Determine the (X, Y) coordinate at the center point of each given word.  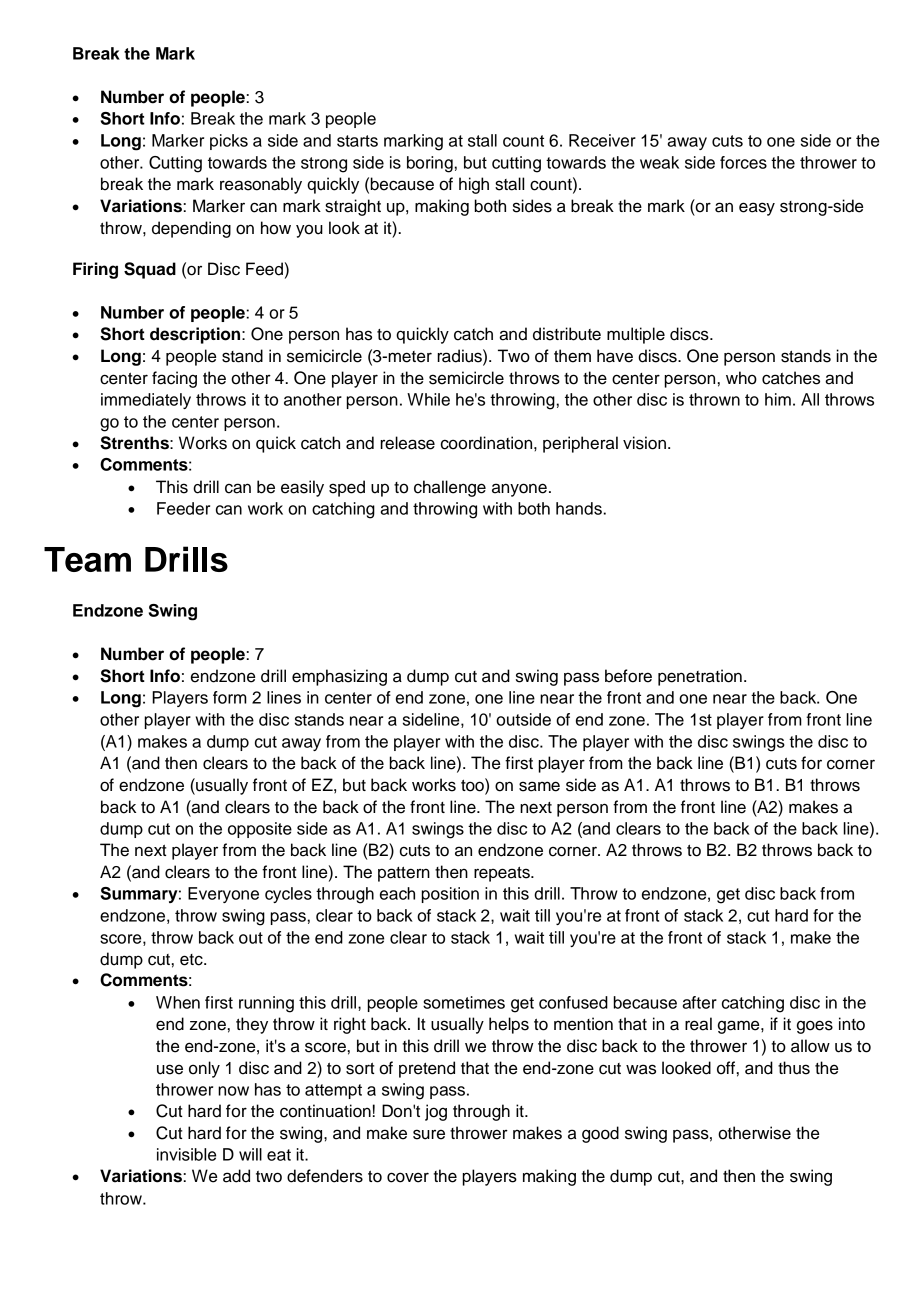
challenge (450, 488)
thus (794, 1068)
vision (644, 443)
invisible (186, 1154)
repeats (503, 874)
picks (229, 142)
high (474, 185)
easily (302, 488)
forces (743, 162)
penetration (700, 677)
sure (429, 1134)
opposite (260, 830)
